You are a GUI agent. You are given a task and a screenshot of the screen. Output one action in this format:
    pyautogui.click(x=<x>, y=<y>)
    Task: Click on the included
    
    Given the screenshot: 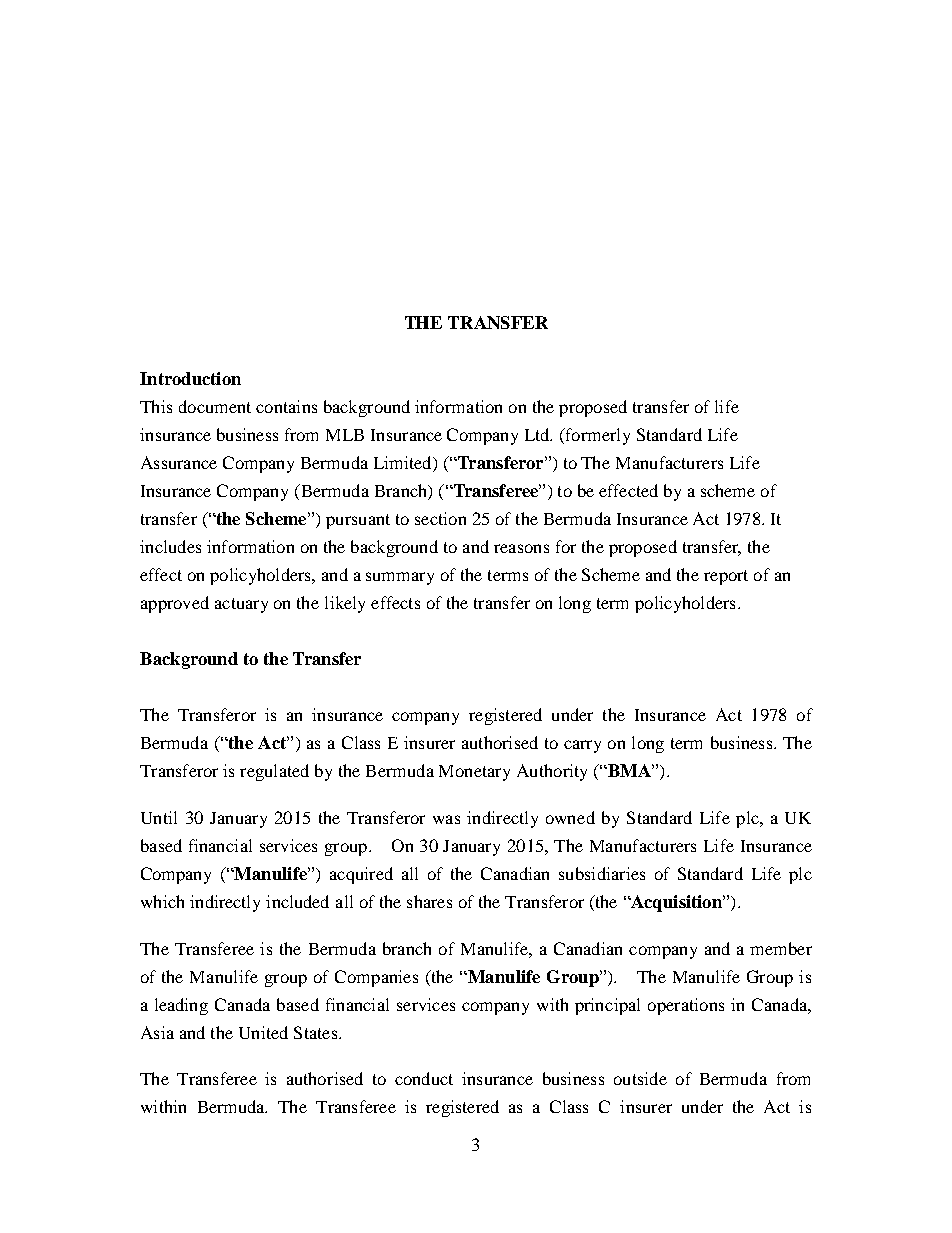 What is the action you would take?
    pyautogui.click(x=297, y=901)
